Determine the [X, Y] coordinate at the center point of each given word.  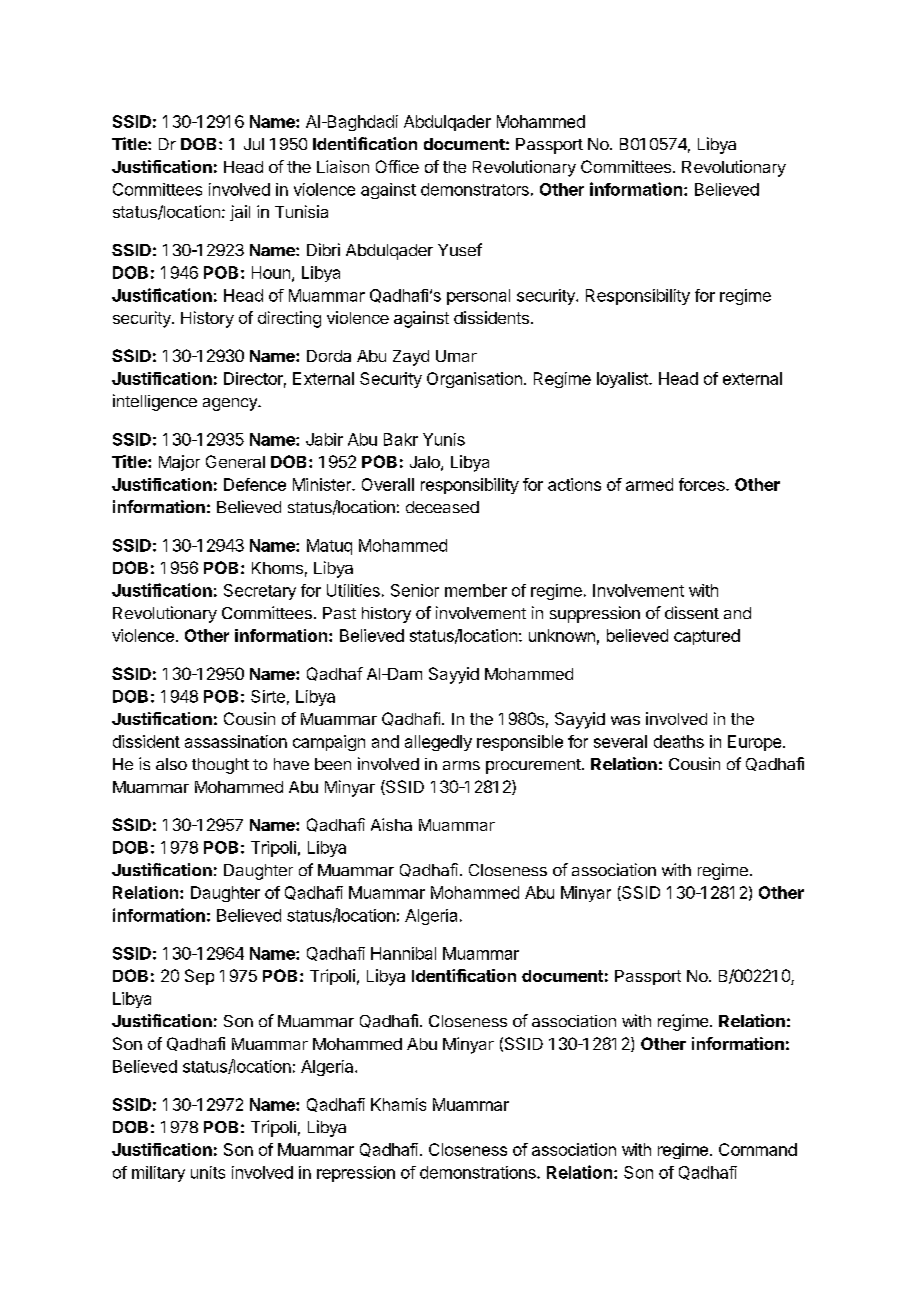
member [476, 590]
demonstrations [479, 1172]
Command [758, 1149]
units [208, 1172]
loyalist [623, 380]
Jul [254, 144]
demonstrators [475, 189]
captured [707, 637]
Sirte [268, 696]
